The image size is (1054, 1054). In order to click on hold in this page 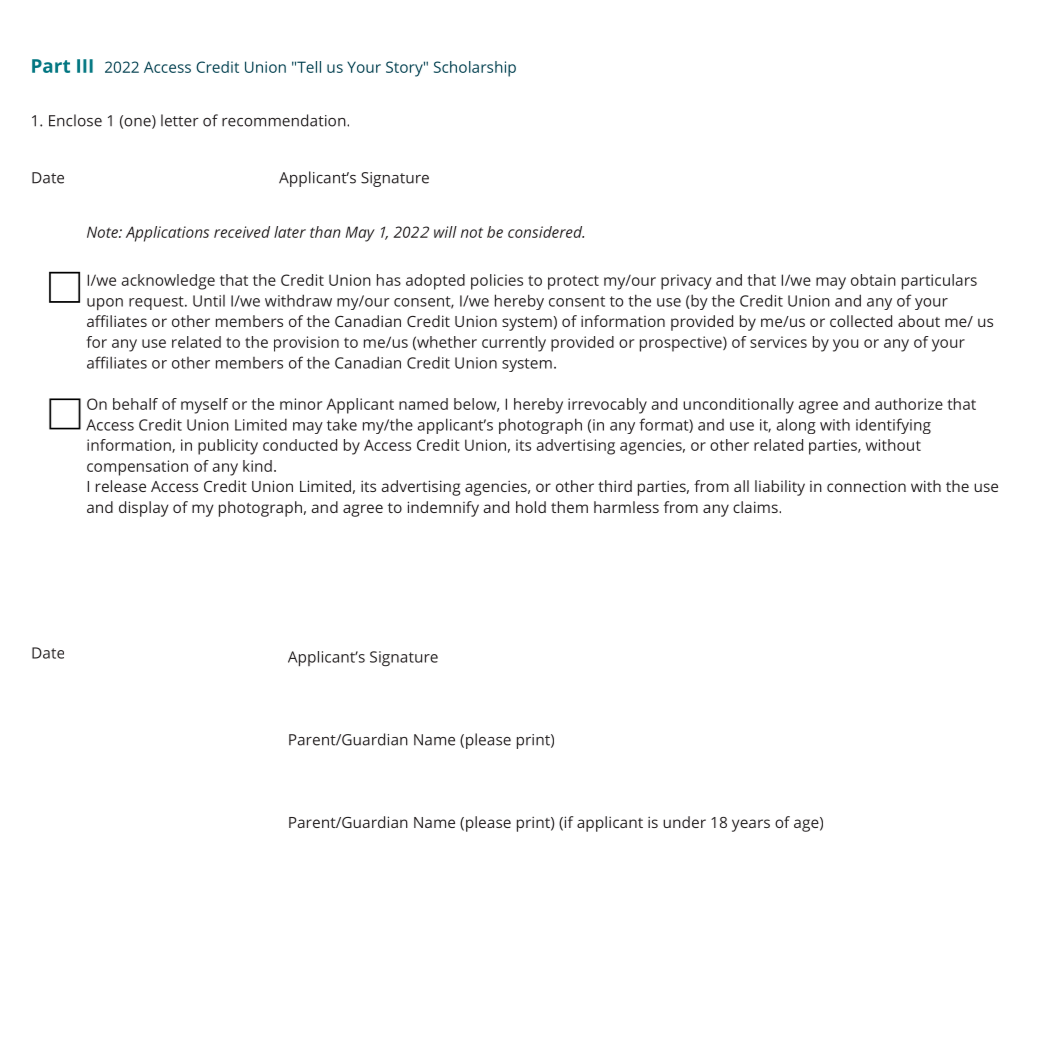, I will do `click(531, 507)`.
